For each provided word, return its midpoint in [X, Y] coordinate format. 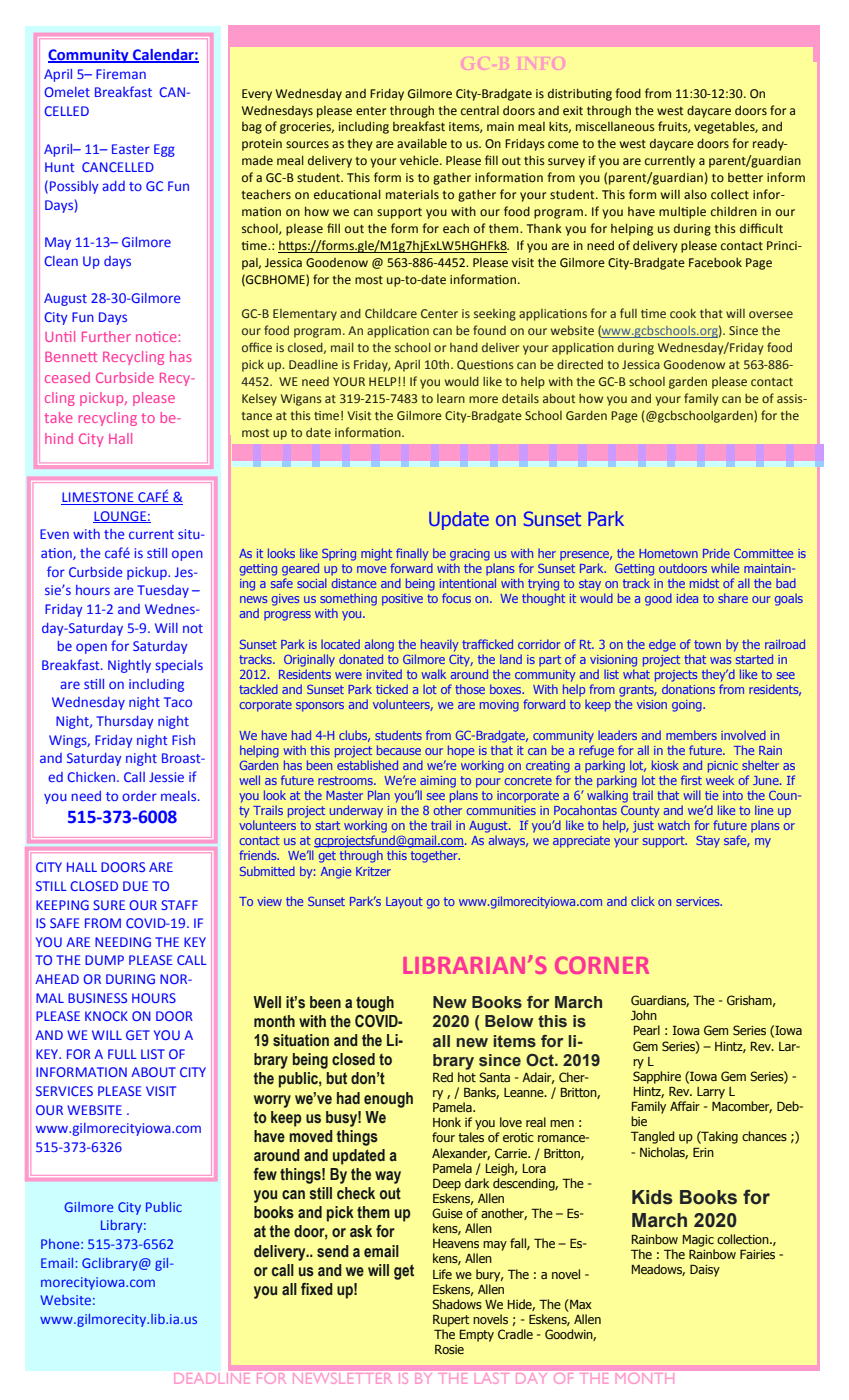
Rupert [451, 1321]
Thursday [125, 722]
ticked [392, 689]
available [422, 143]
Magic [698, 1241]
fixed [317, 1289]
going [688, 706]
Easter [131, 149]
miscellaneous [615, 127]
